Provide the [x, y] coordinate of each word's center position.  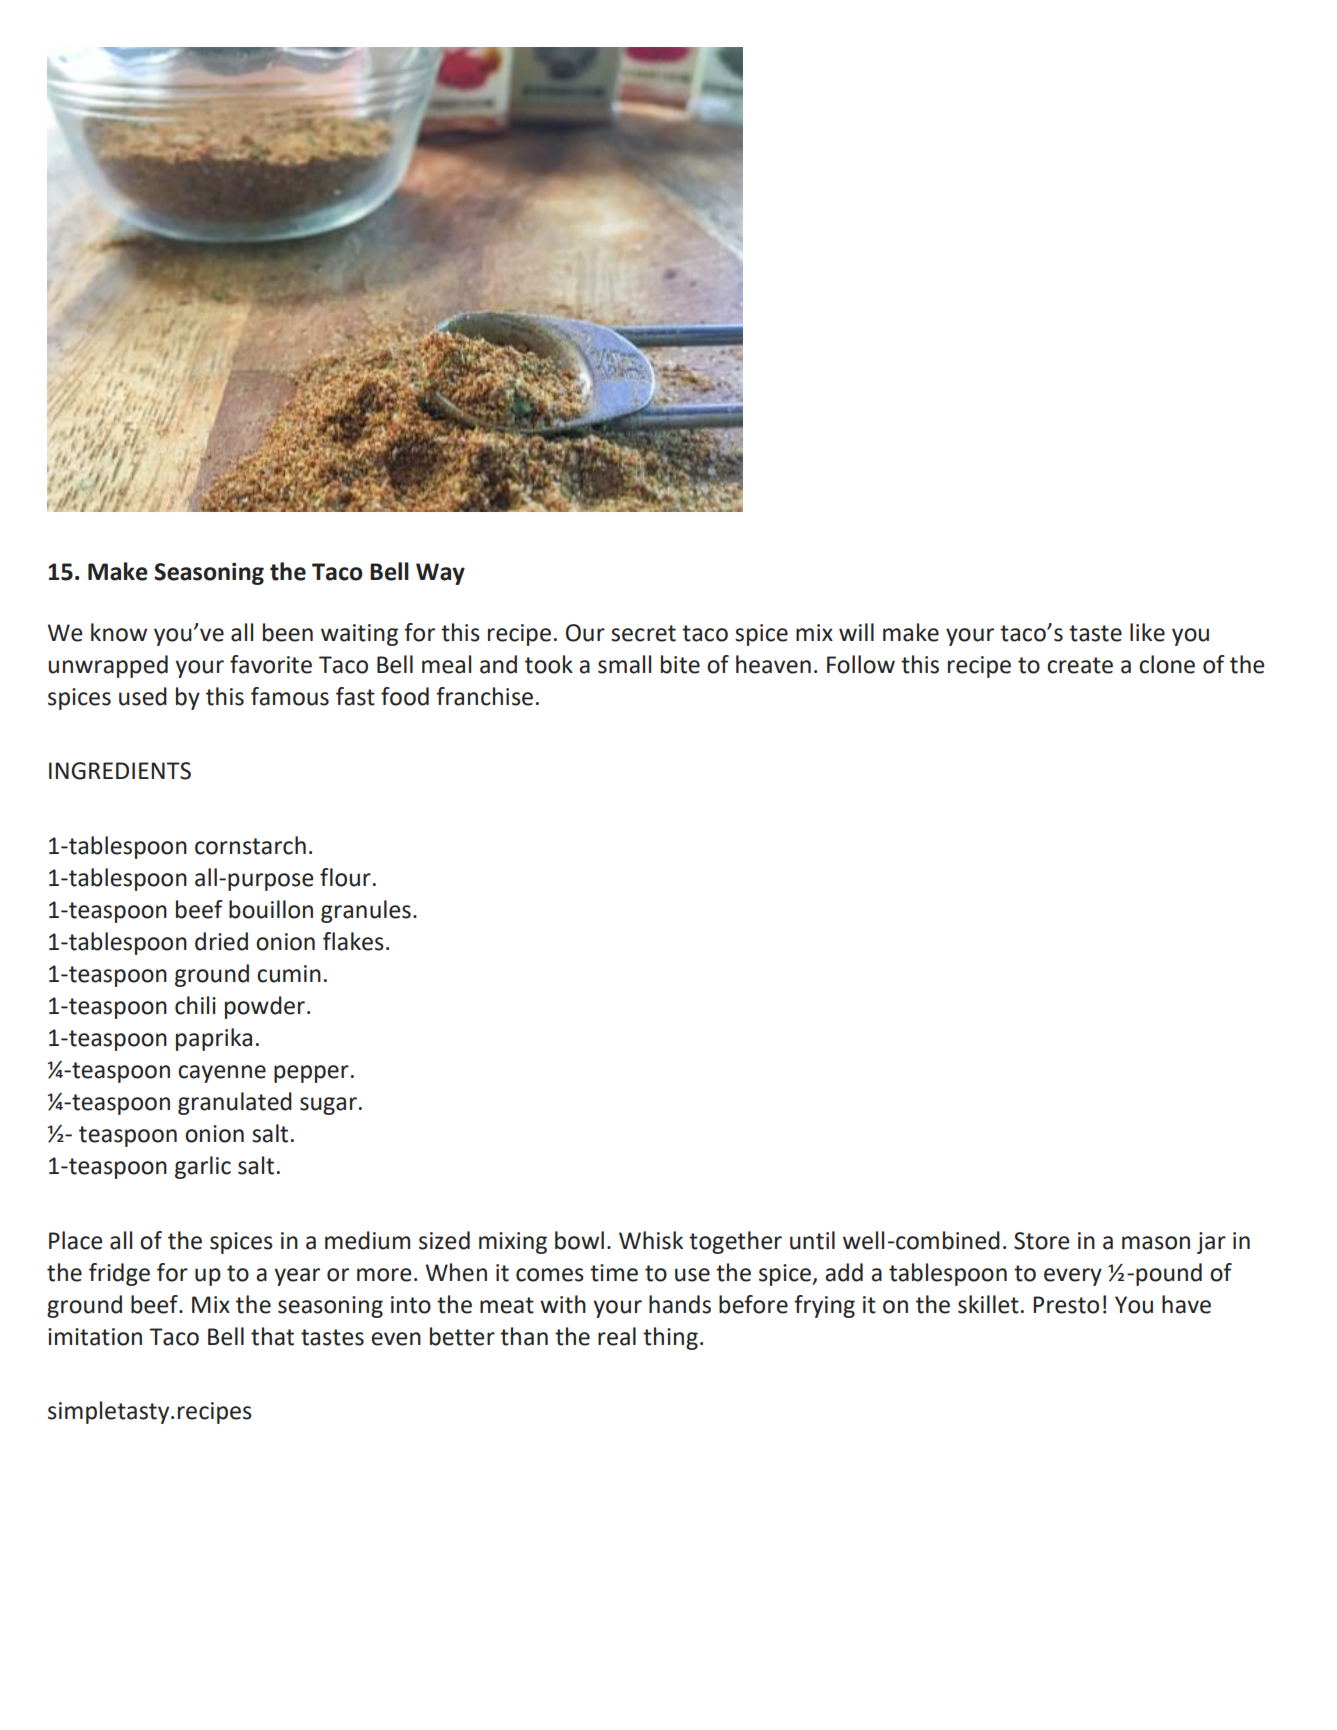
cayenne [222, 1074]
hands [680, 1304]
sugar [328, 1106]
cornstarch [250, 845]
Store [1041, 1241]
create [1080, 665]
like [1147, 632]
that [272, 1336]
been [288, 632]
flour [345, 877]
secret [643, 633]
